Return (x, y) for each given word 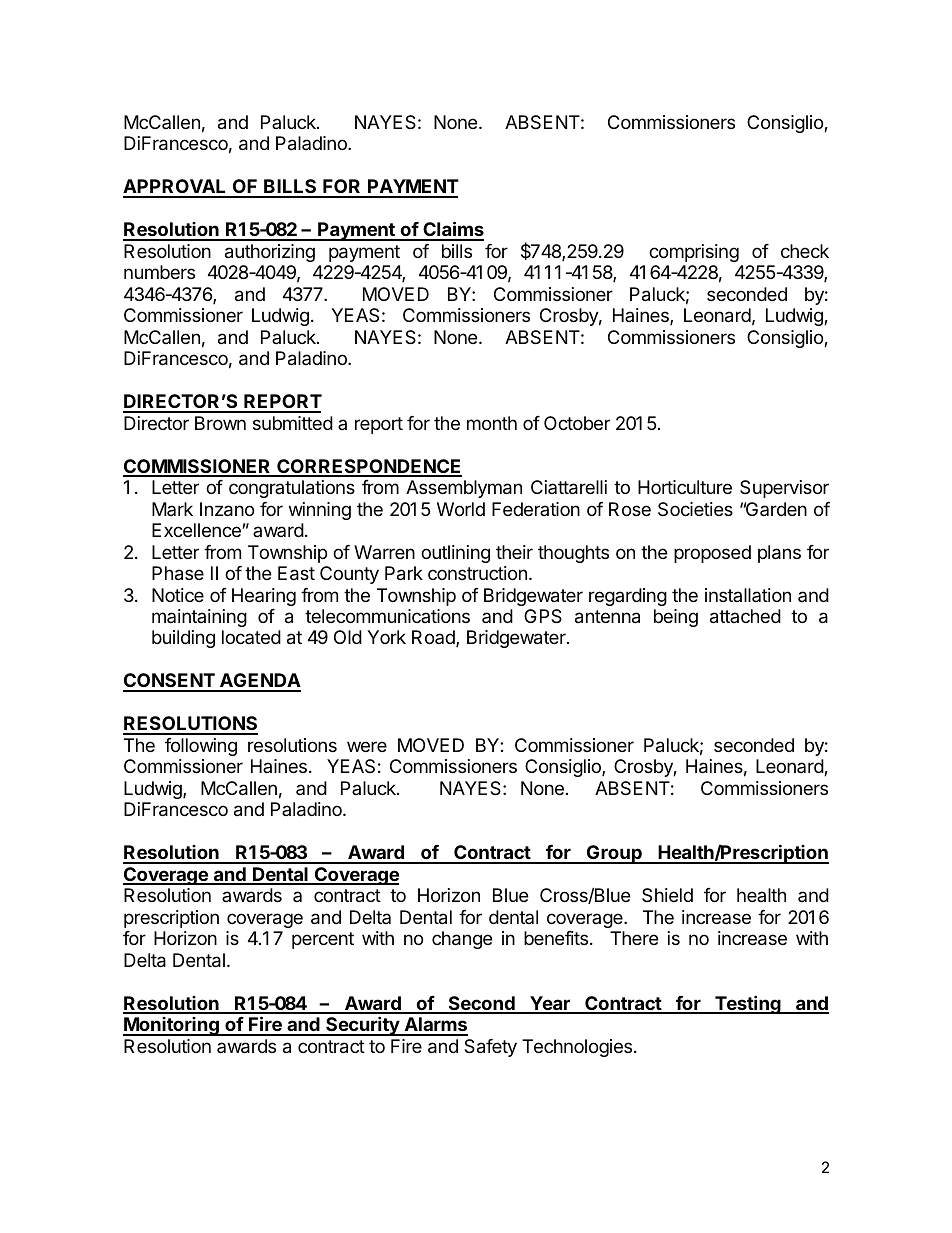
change (462, 940)
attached (745, 616)
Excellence (196, 530)
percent (323, 940)
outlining (455, 554)
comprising (694, 253)
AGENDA (259, 682)
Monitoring (172, 1026)
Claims (452, 230)
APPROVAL (176, 188)
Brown (220, 423)
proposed (712, 554)
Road (434, 638)
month (492, 423)
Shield (667, 895)
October (577, 423)
